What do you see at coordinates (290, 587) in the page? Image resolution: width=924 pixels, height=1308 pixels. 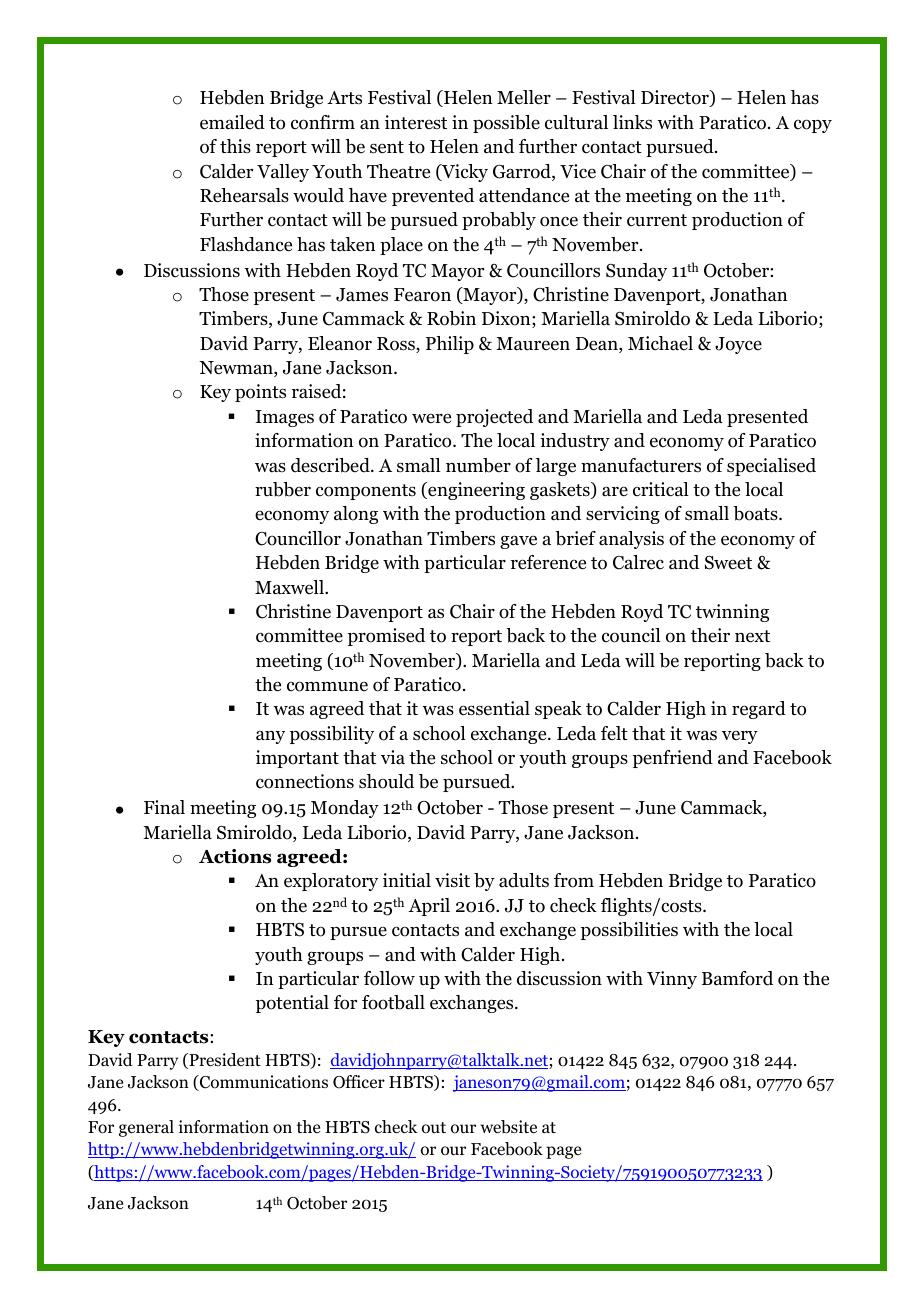 I see `Maxwell` at bounding box center [290, 587].
